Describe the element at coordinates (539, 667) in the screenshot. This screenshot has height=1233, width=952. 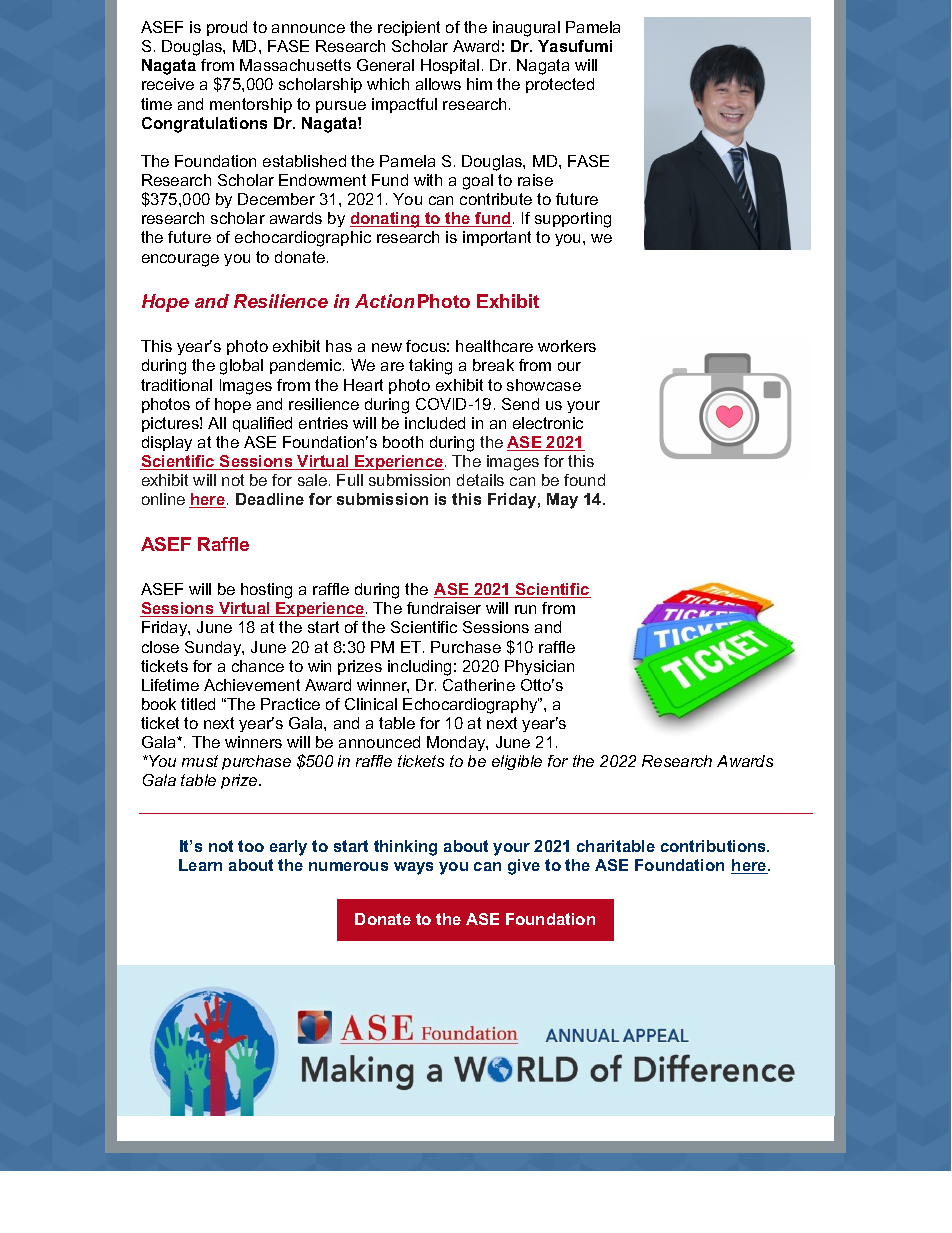
I see `Physician` at that location.
